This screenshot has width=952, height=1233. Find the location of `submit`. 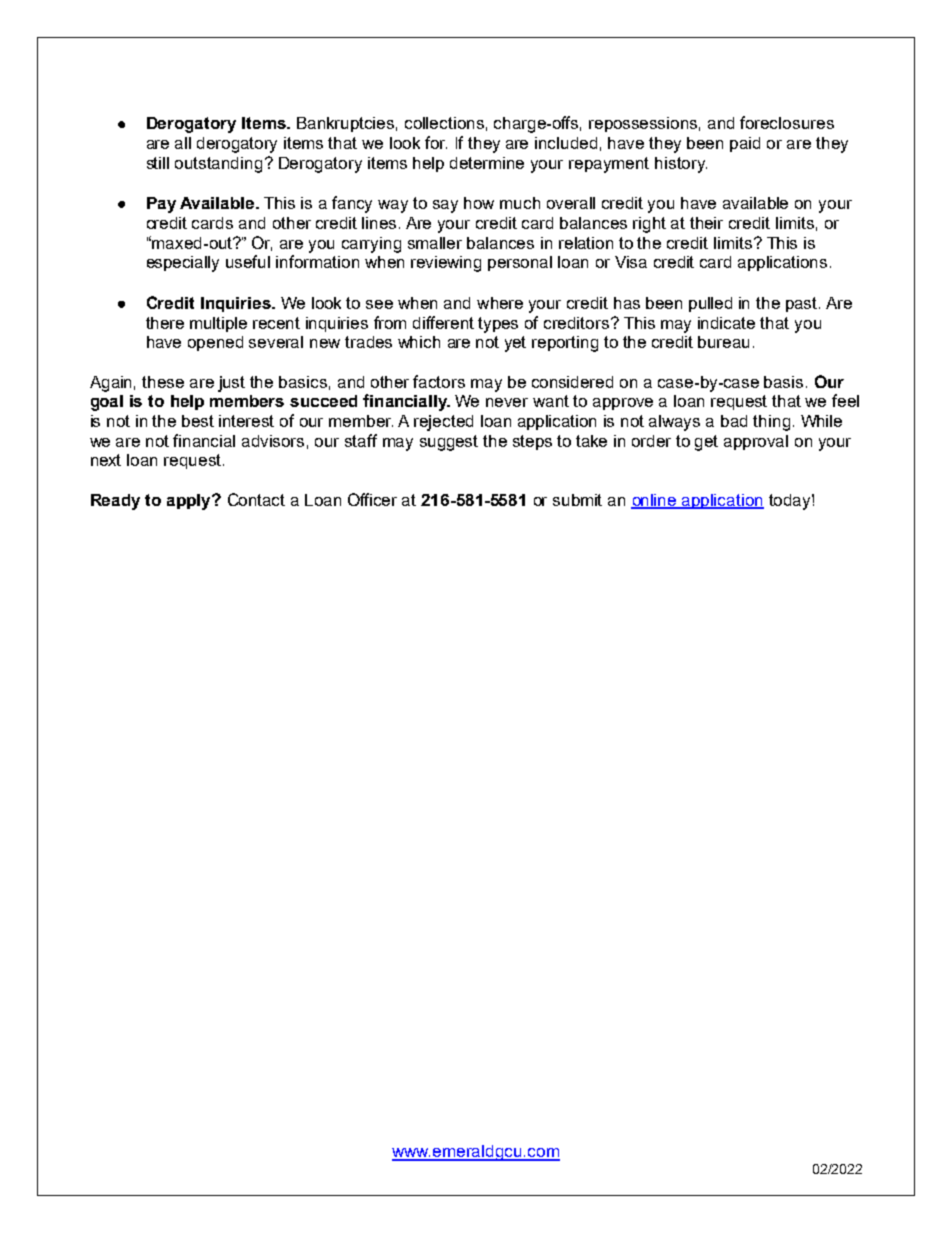

submit is located at coordinates (577, 500).
